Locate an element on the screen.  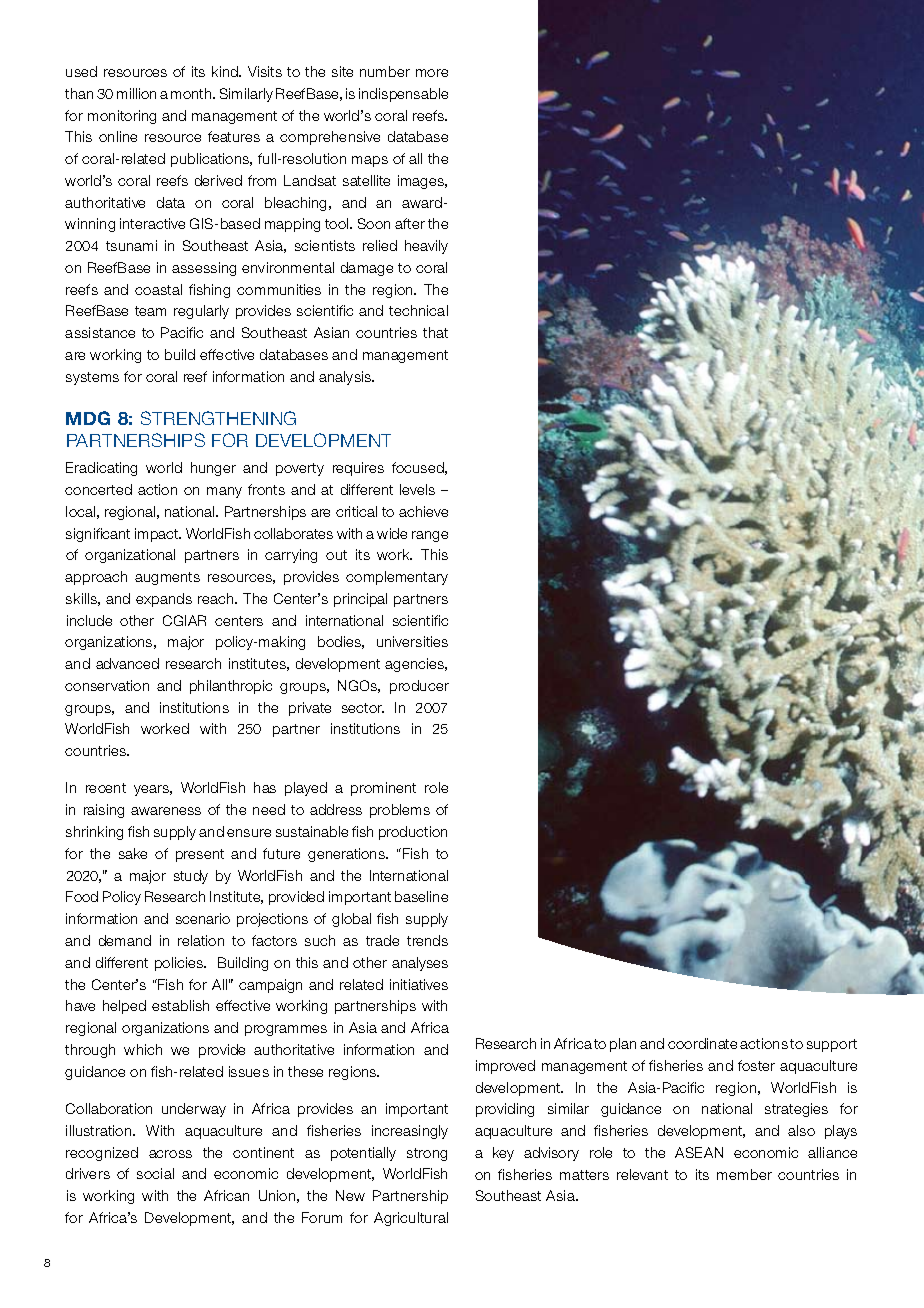
advanced is located at coordinates (127, 663).
